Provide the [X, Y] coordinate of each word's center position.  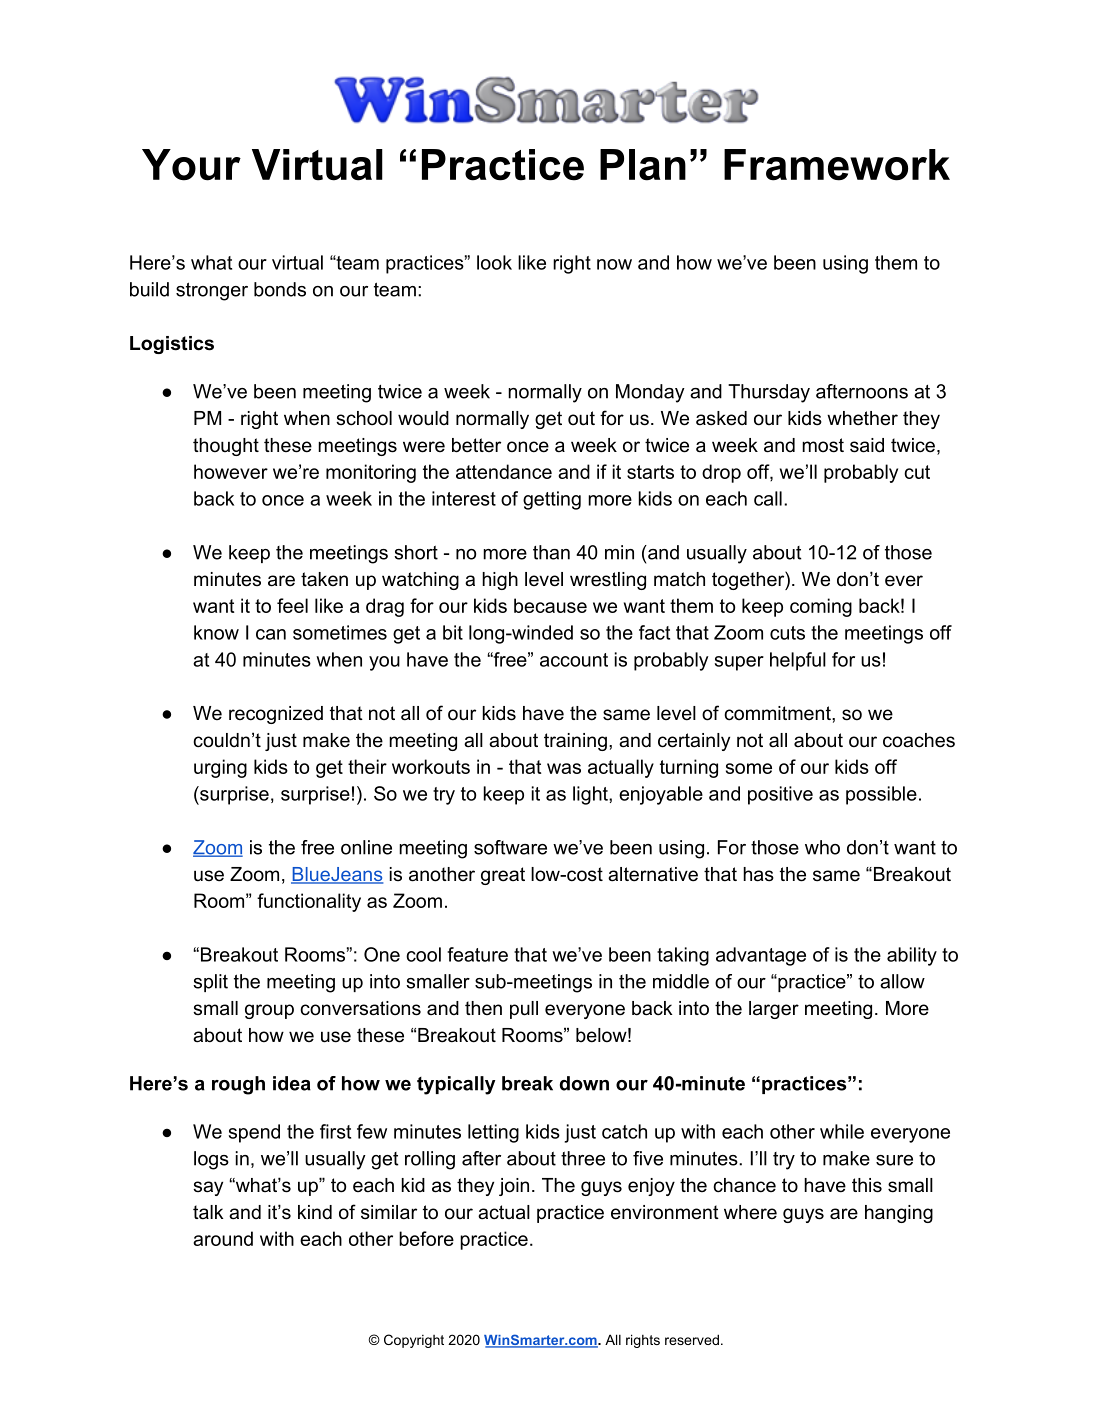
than [551, 552]
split [210, 983]
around [223, 1238]
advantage [761, 956]
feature [477, 954]
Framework [837, 165]
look [494, 262]
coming [821, 607]
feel [292, 605]
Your [191, 165]
